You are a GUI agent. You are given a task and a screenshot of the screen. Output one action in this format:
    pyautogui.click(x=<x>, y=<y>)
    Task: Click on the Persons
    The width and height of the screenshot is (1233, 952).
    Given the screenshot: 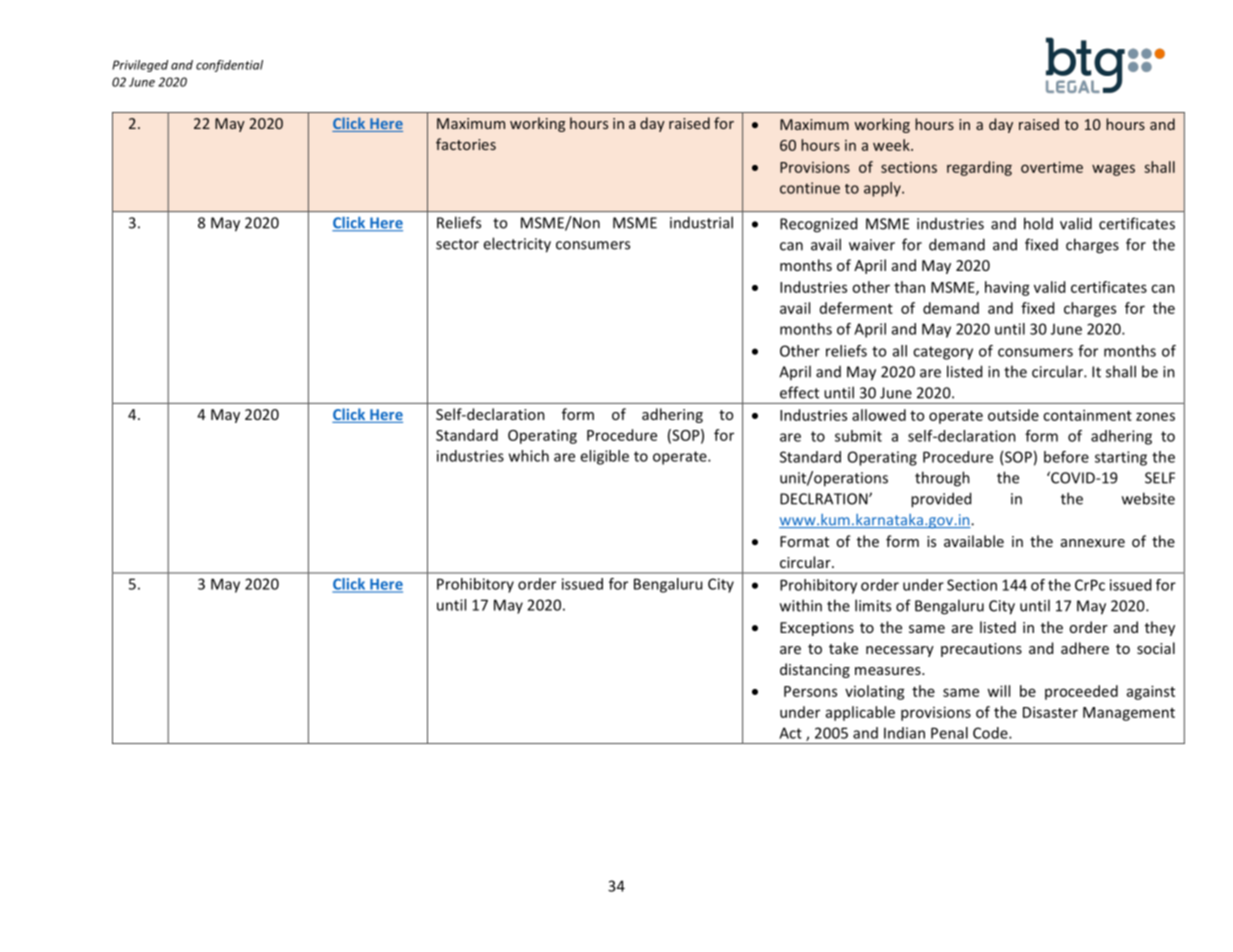 What is the action you would take?
    pyautogui.click(x=810, y=691)
